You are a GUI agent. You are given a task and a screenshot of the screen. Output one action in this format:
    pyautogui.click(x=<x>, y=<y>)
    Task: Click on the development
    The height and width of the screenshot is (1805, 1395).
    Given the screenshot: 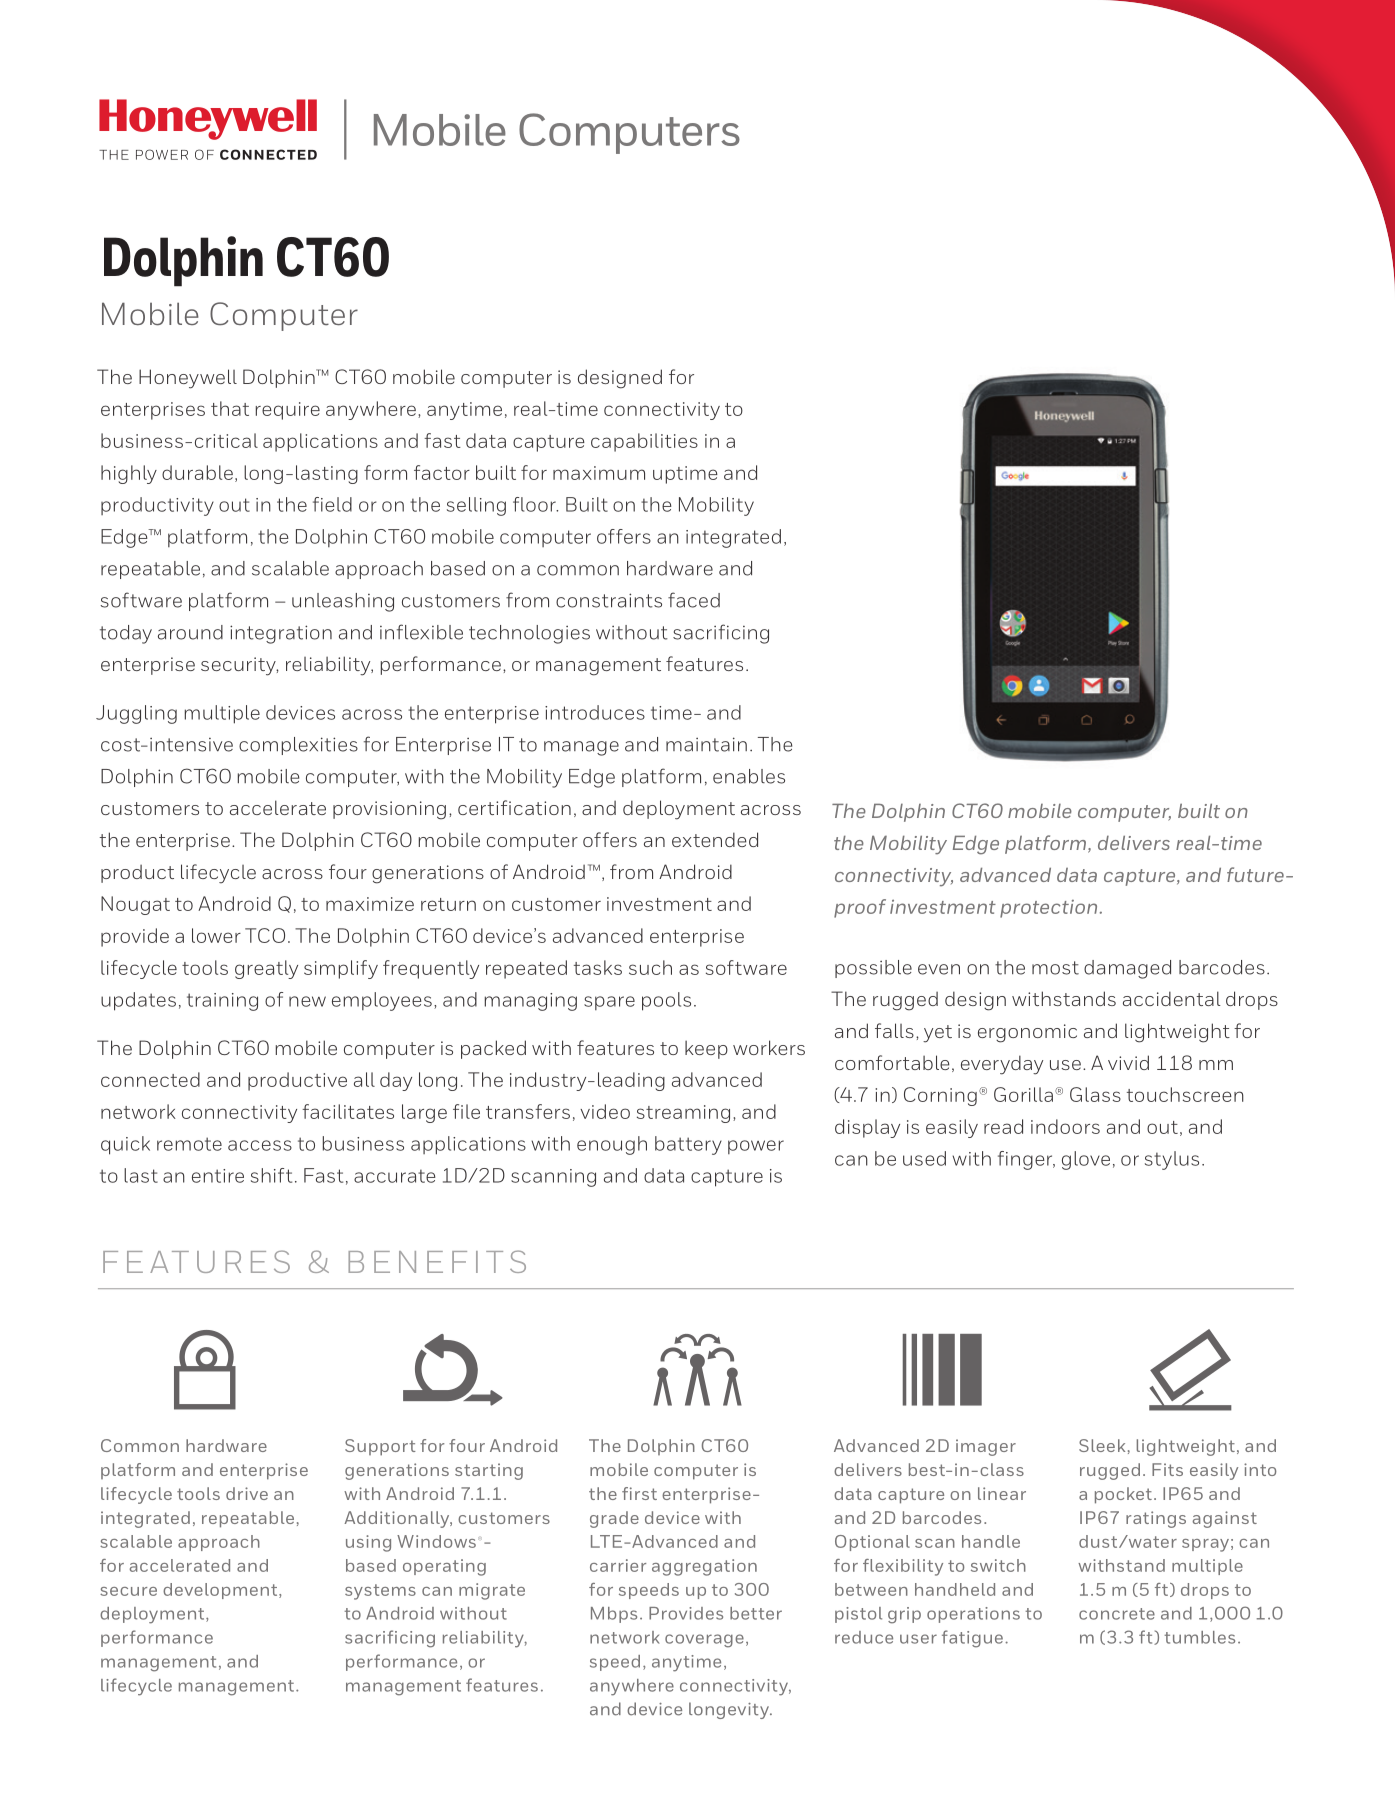 What is the action you would take?
    pyautogui.click(x=221, y=1591)
